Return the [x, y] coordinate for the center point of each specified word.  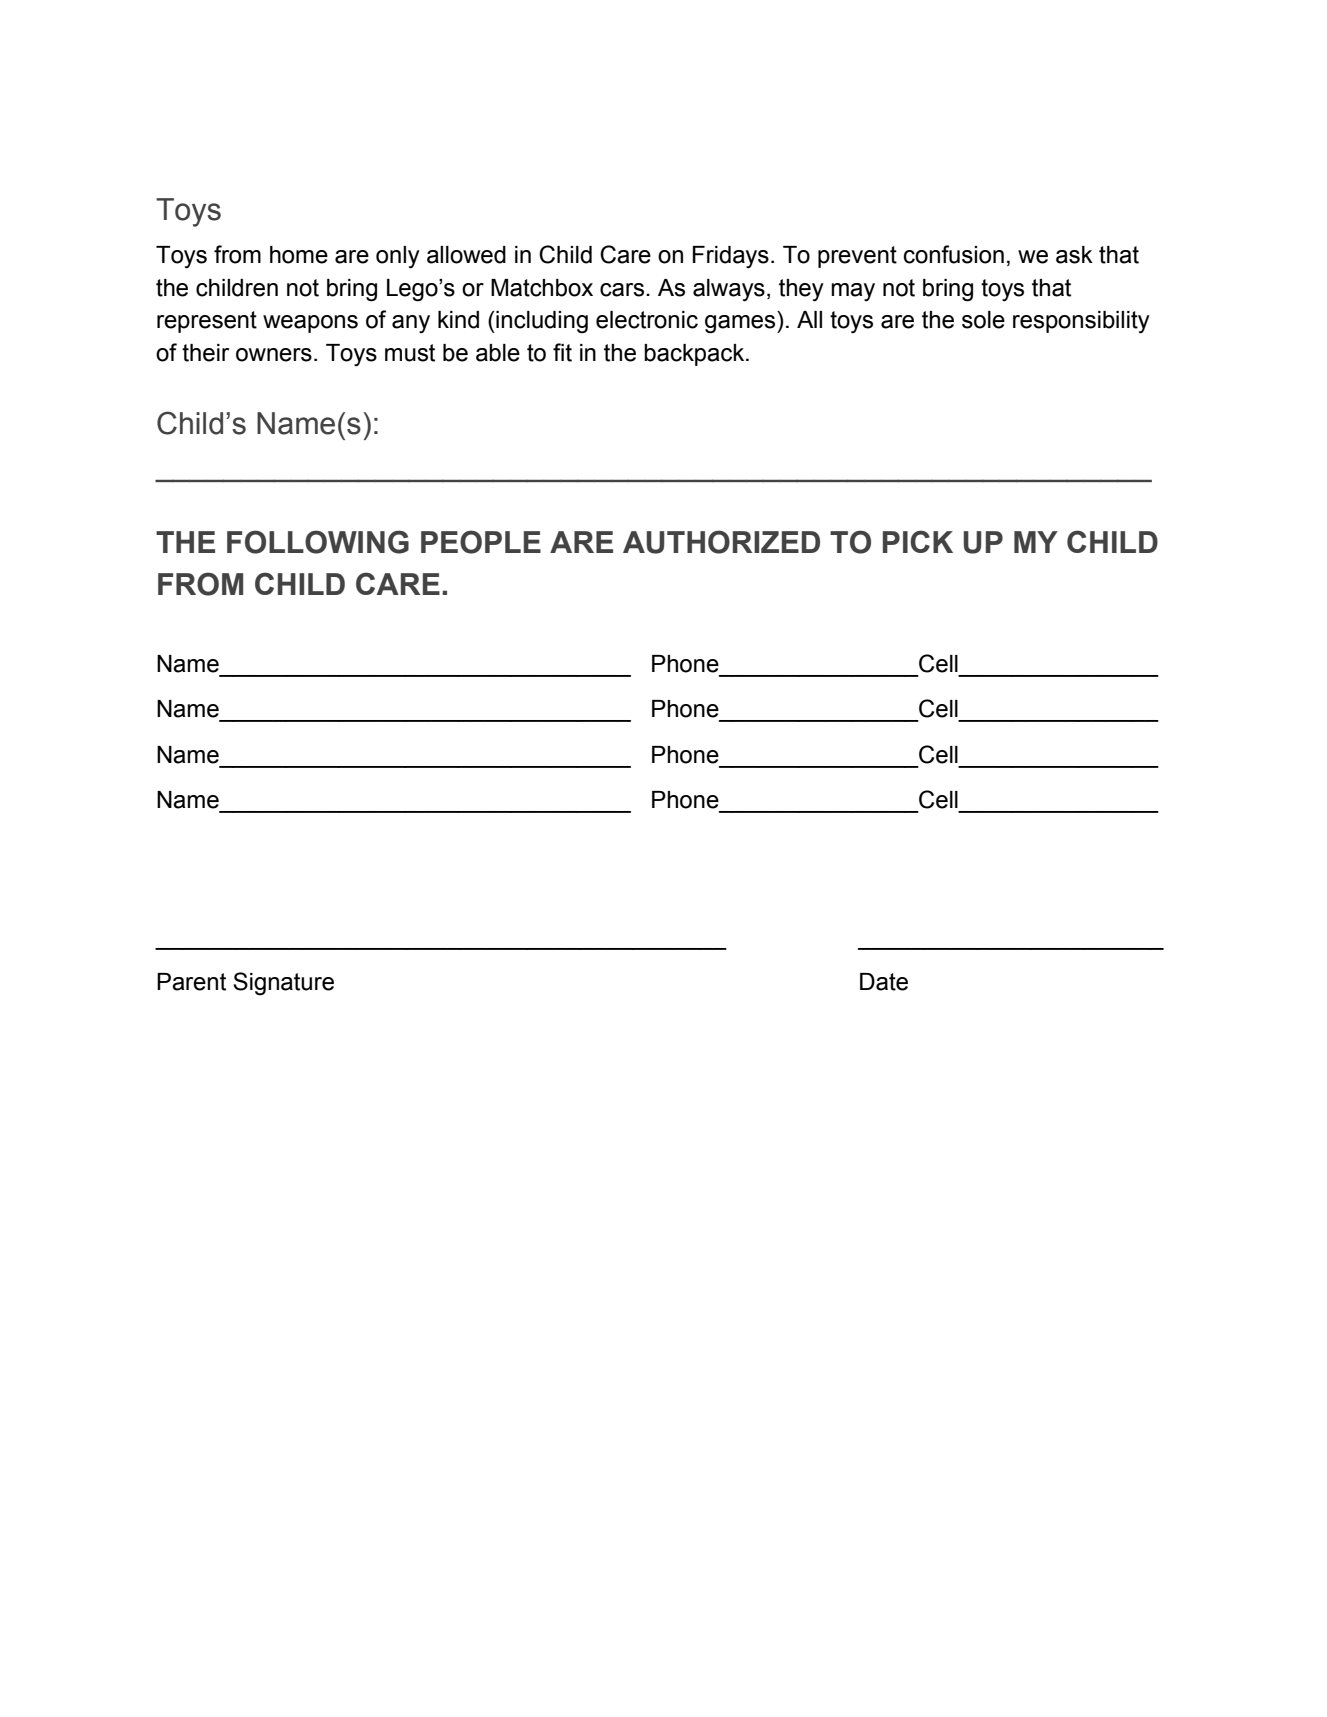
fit [562, 352]
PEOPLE [481, 542]
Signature [283, 984]
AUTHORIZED [721, 542]
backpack [695, 355]
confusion [954, 254]
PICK [918, 541]
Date [884, 982]
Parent [191, 982]
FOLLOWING [318, 542]
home [299, 255]
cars [623, 290]
